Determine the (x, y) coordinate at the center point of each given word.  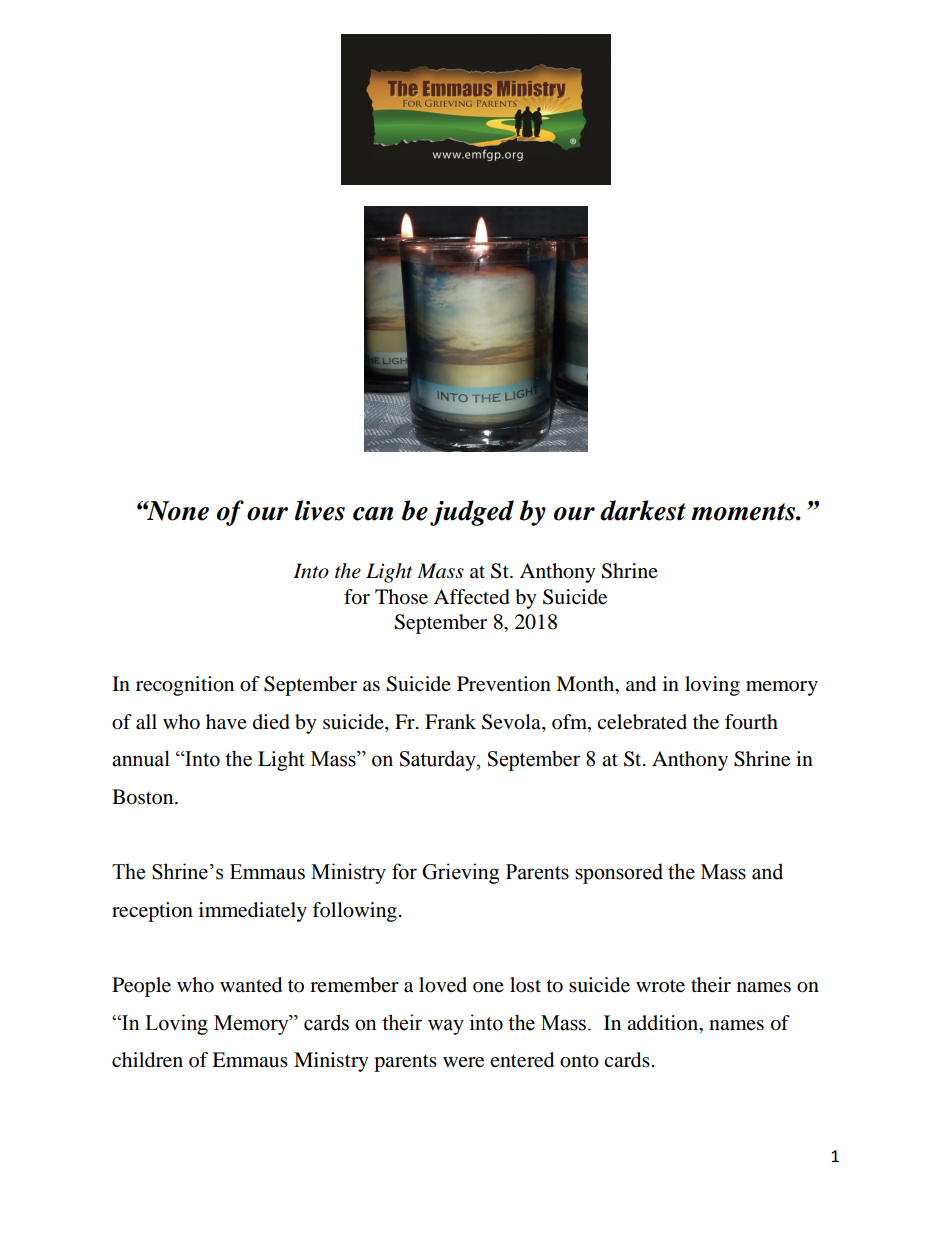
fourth (751, 722)
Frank (450, 722)
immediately (253, 912)
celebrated (642, 722)
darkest (643, 510)
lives (320, 510)
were (463, 1062)
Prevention (504, 684)
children (147, 1060)
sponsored (619, 873)
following (354, 912)
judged (472, 513)
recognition (185, 686)
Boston (144, 797)
